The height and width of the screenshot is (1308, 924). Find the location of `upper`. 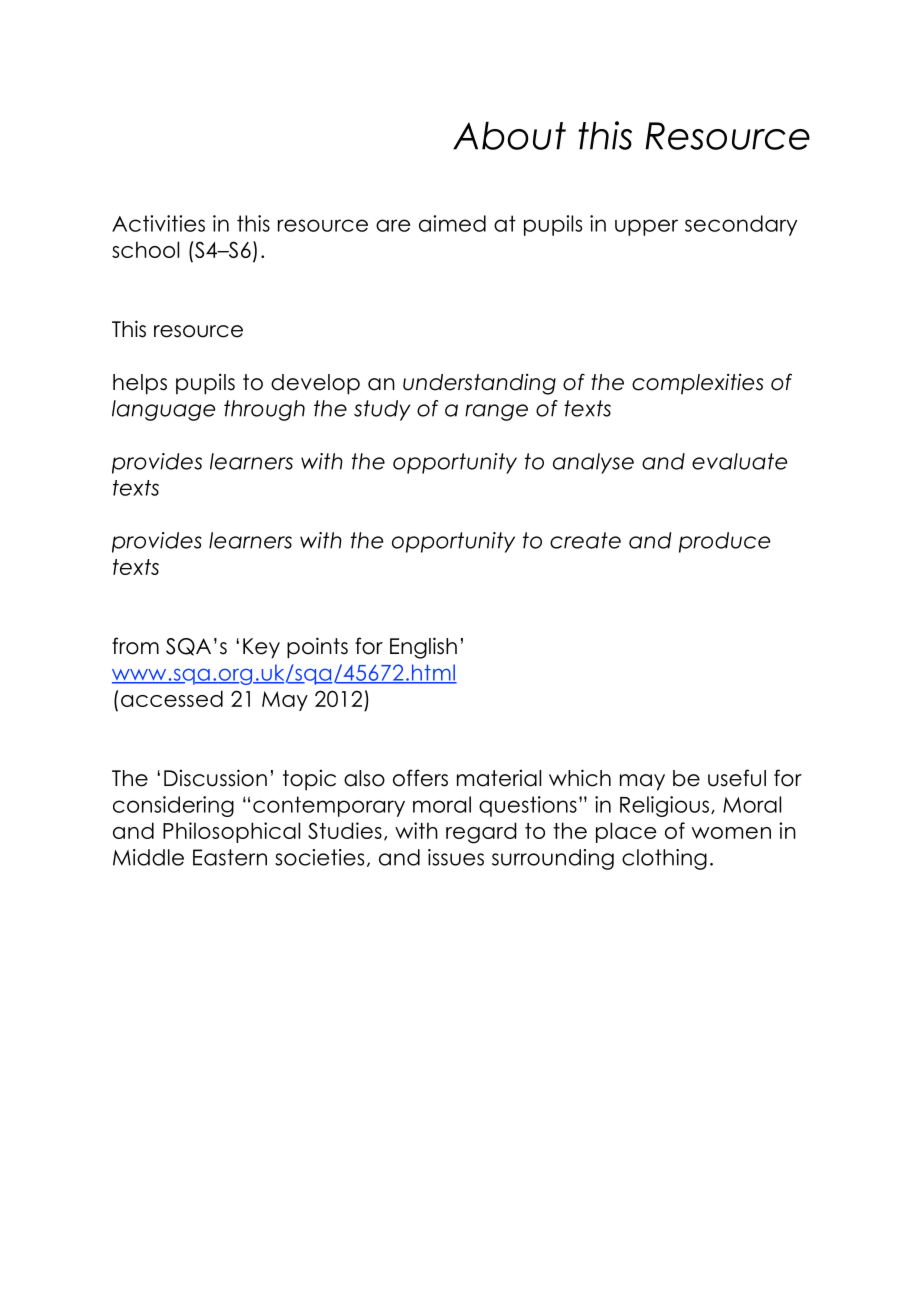

upper is located at coordinates (646, 227).
